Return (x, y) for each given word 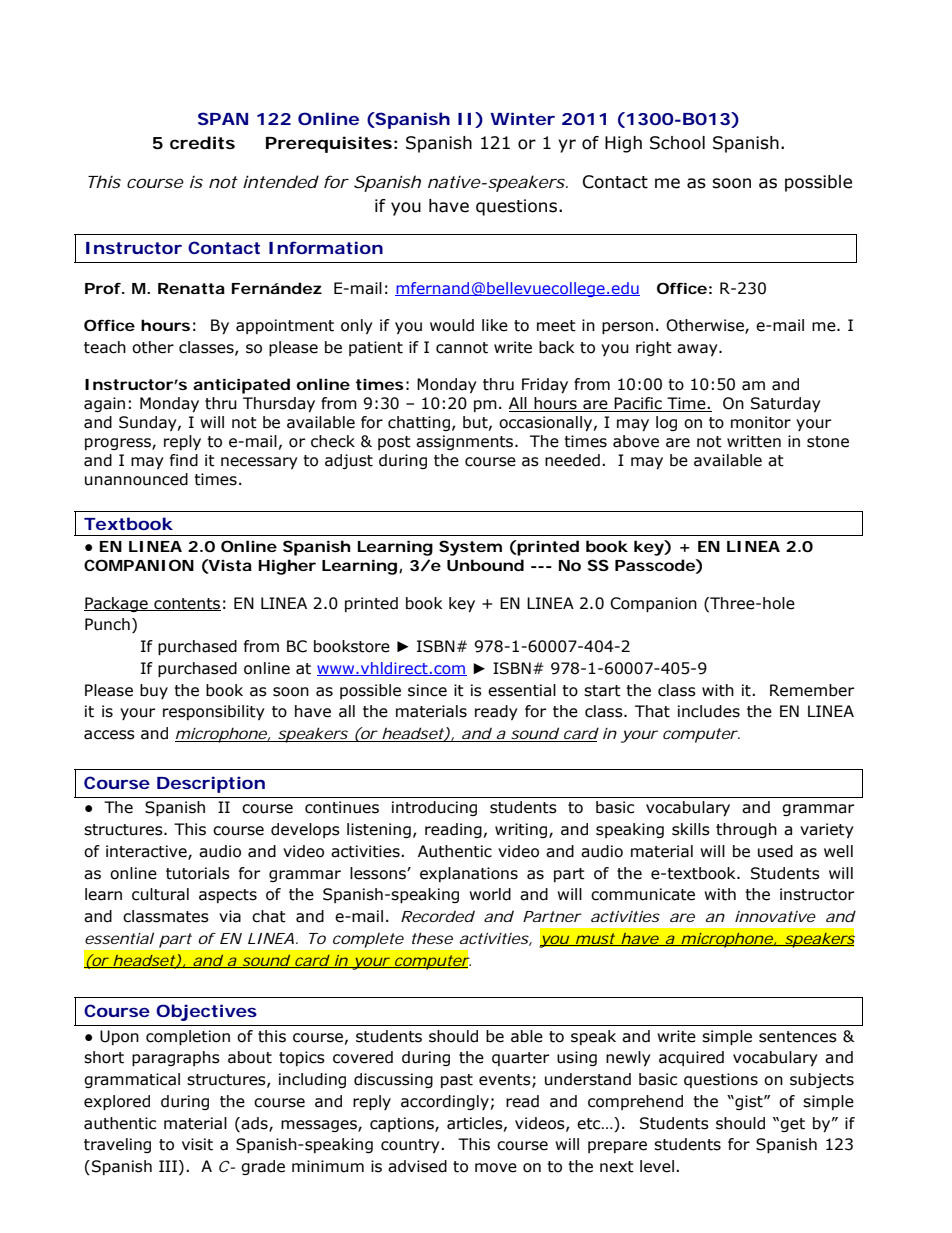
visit (197, 1144)
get (792, 1125)
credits (202, 142)
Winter (522, 118)
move (496, 1168)
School (677, 143)
